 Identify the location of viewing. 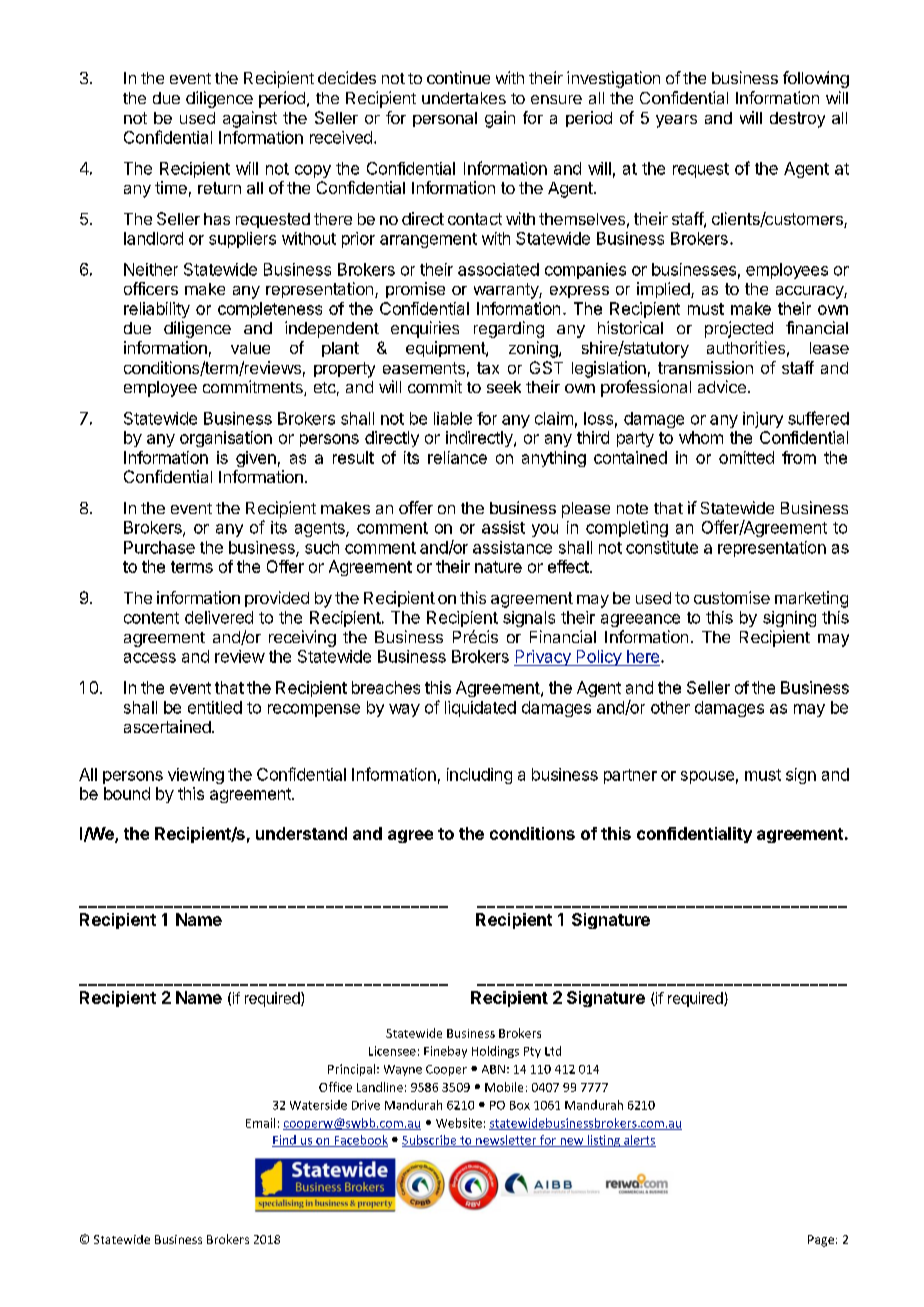
(196, 776).
